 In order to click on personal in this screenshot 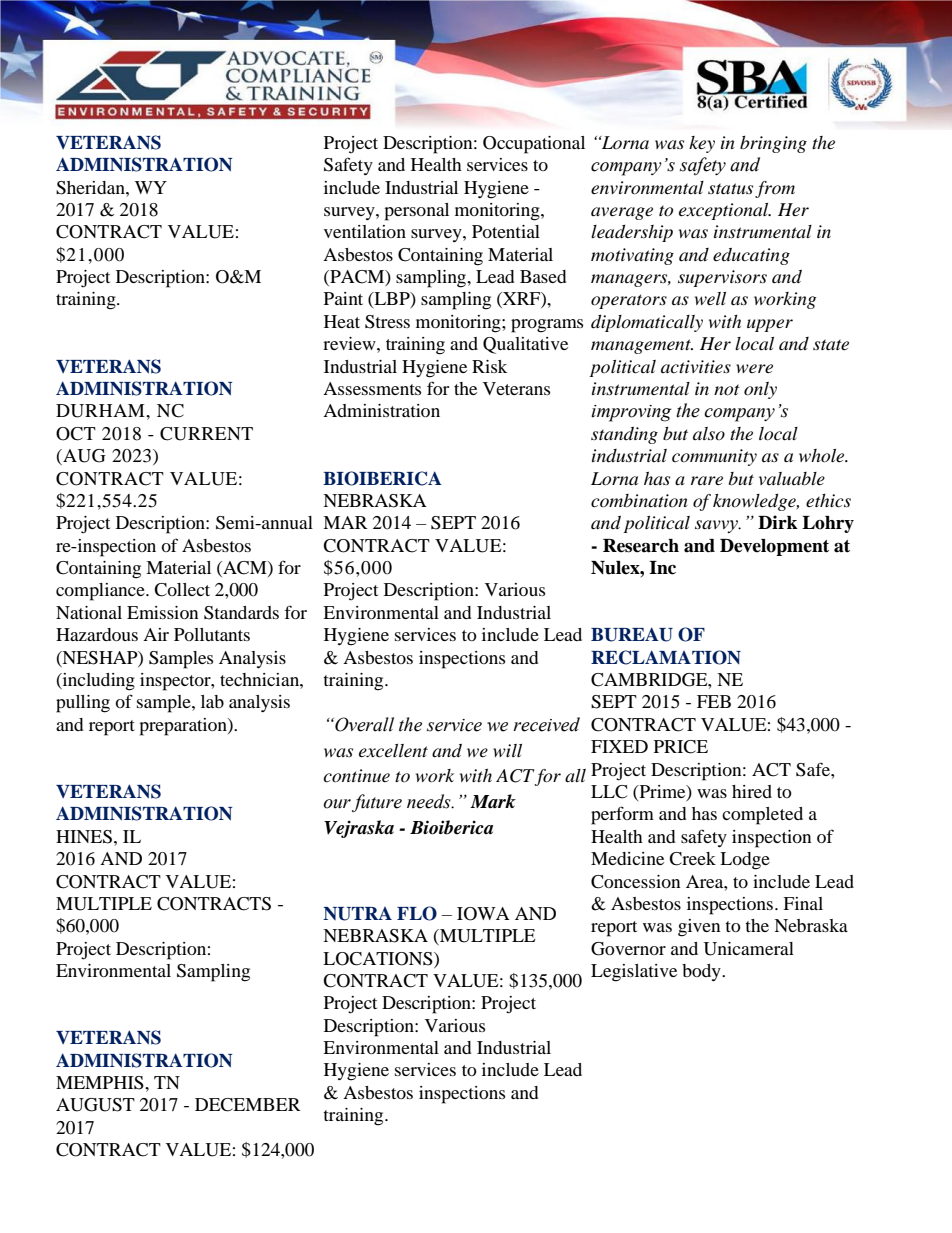, I will do `click(416, 212)`.
